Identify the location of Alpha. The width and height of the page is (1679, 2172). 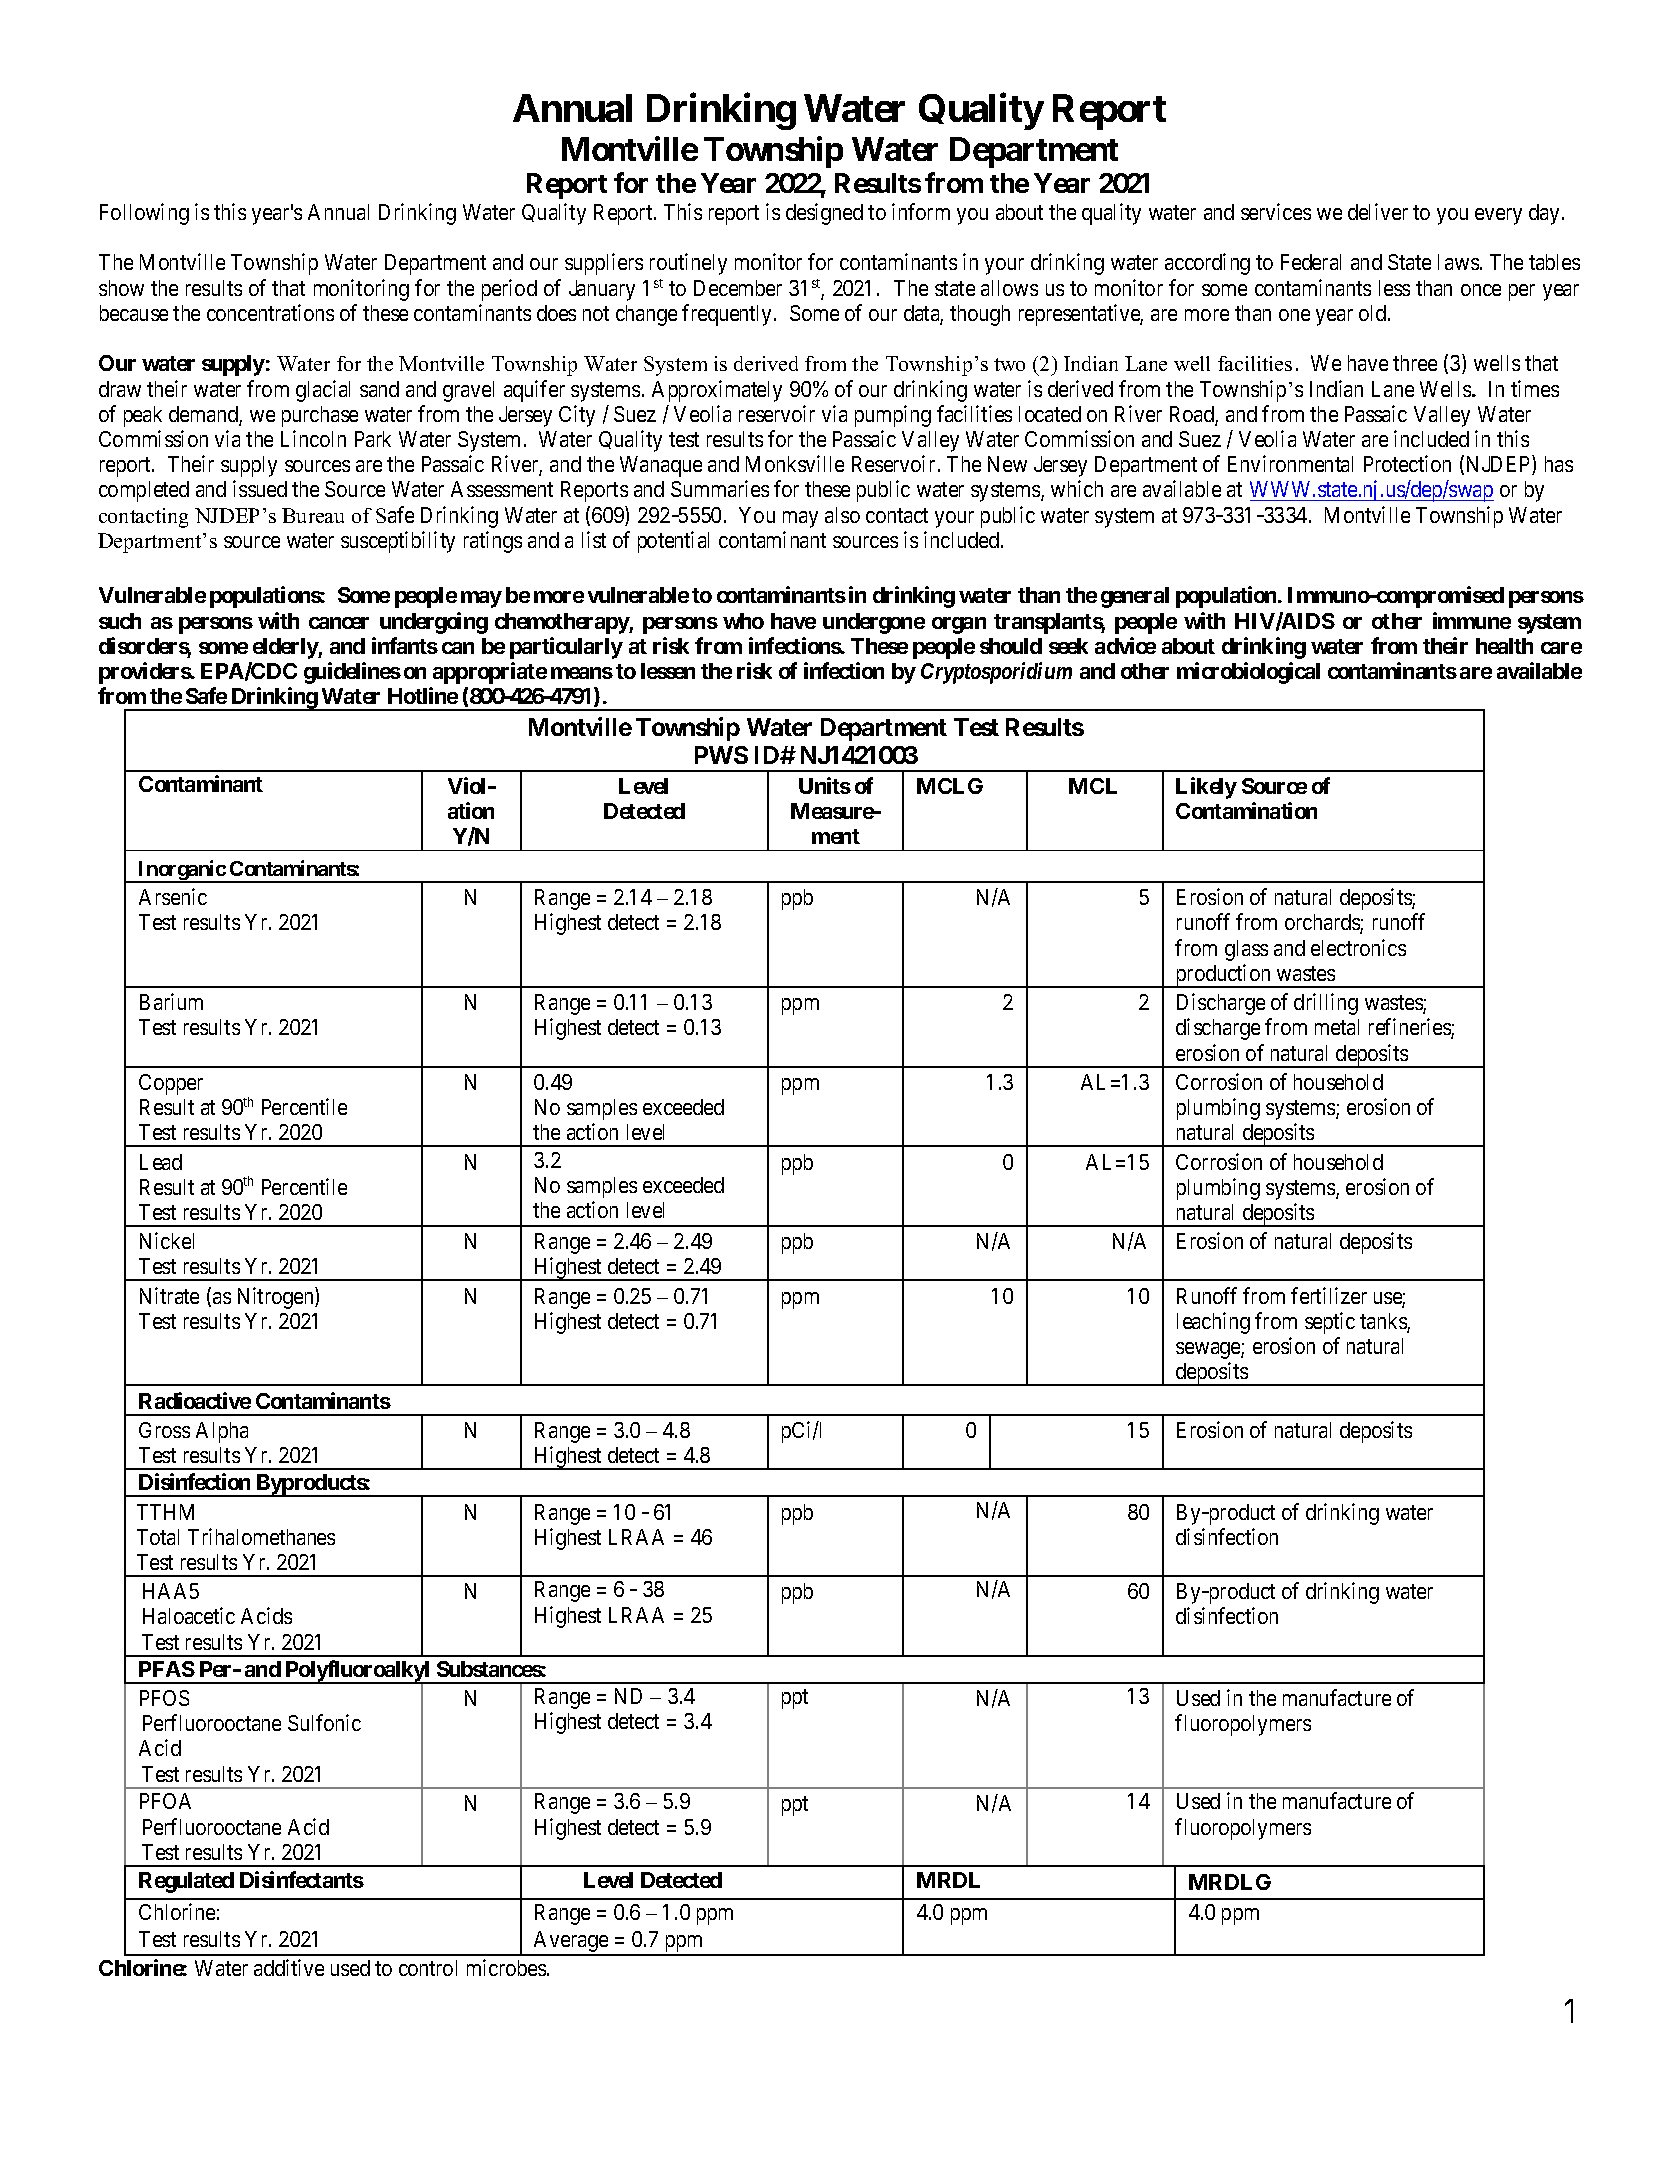
(222, 1432).
